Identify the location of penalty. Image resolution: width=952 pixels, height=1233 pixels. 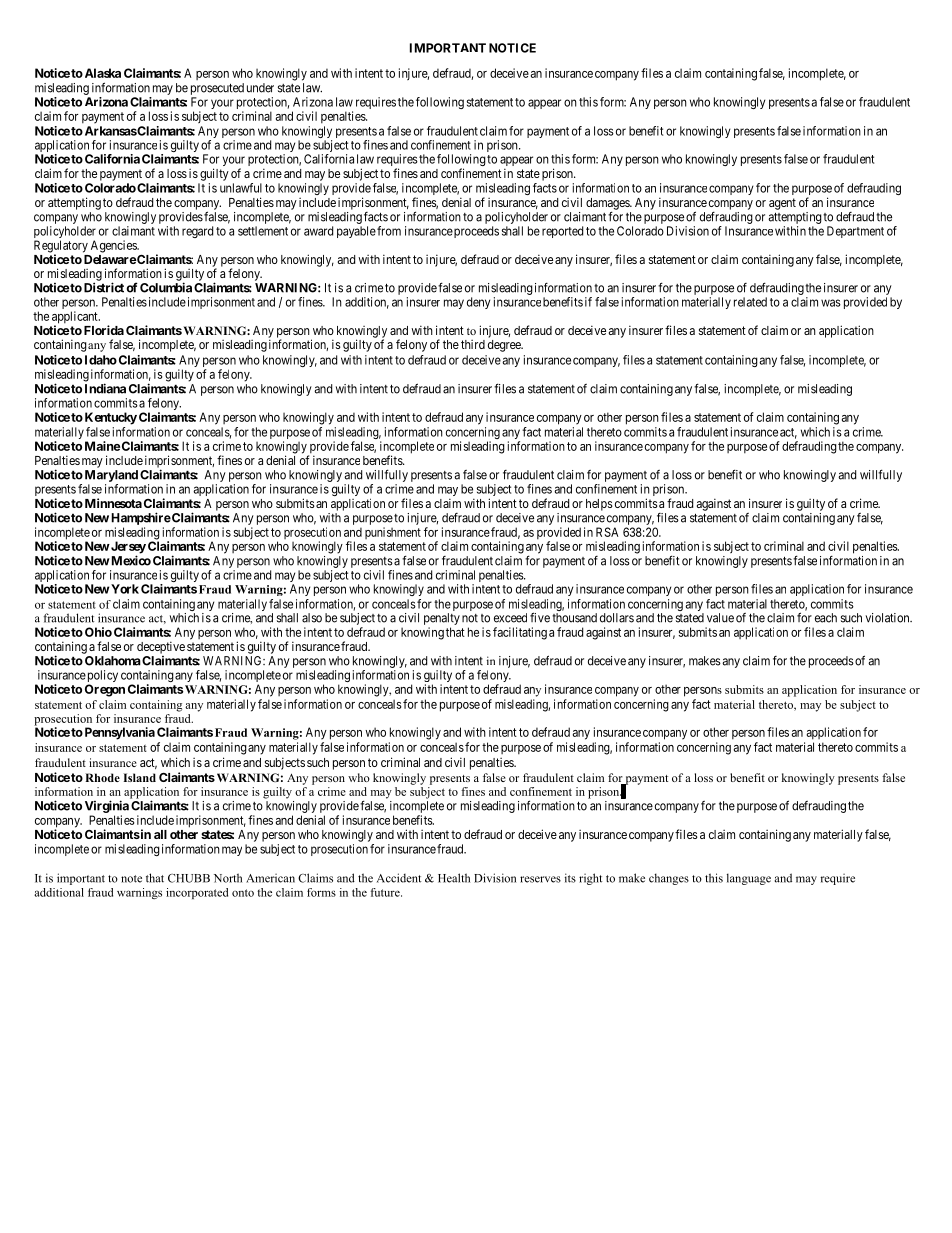
(442, 620).
